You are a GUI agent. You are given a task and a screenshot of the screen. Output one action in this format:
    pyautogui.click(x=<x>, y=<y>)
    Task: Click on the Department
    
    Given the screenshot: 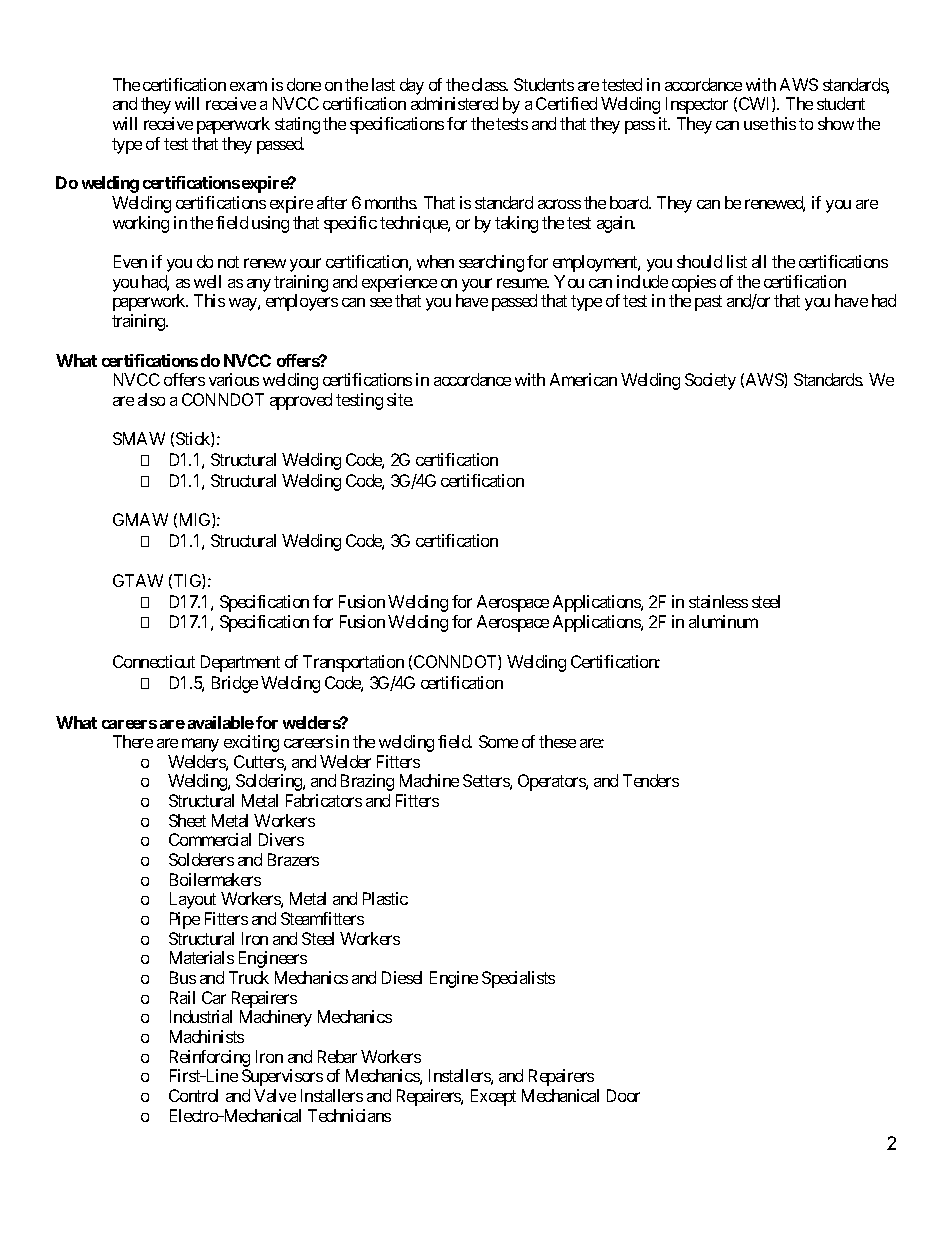 What is the action you would take?
    pyautogui.click(x=240, y=663)
